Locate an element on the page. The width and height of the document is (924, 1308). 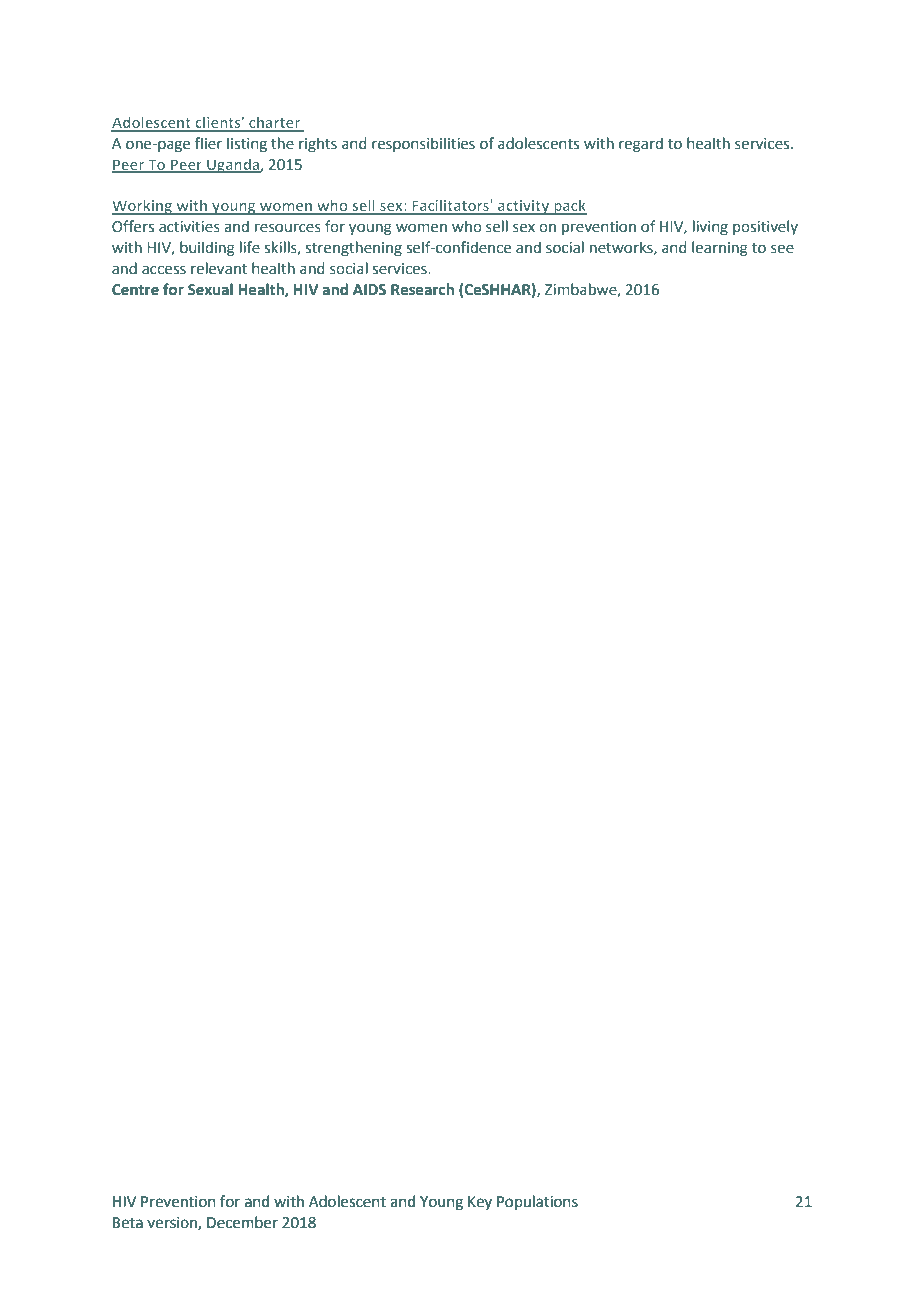
Populations is located at coordinates (537, 1202).
